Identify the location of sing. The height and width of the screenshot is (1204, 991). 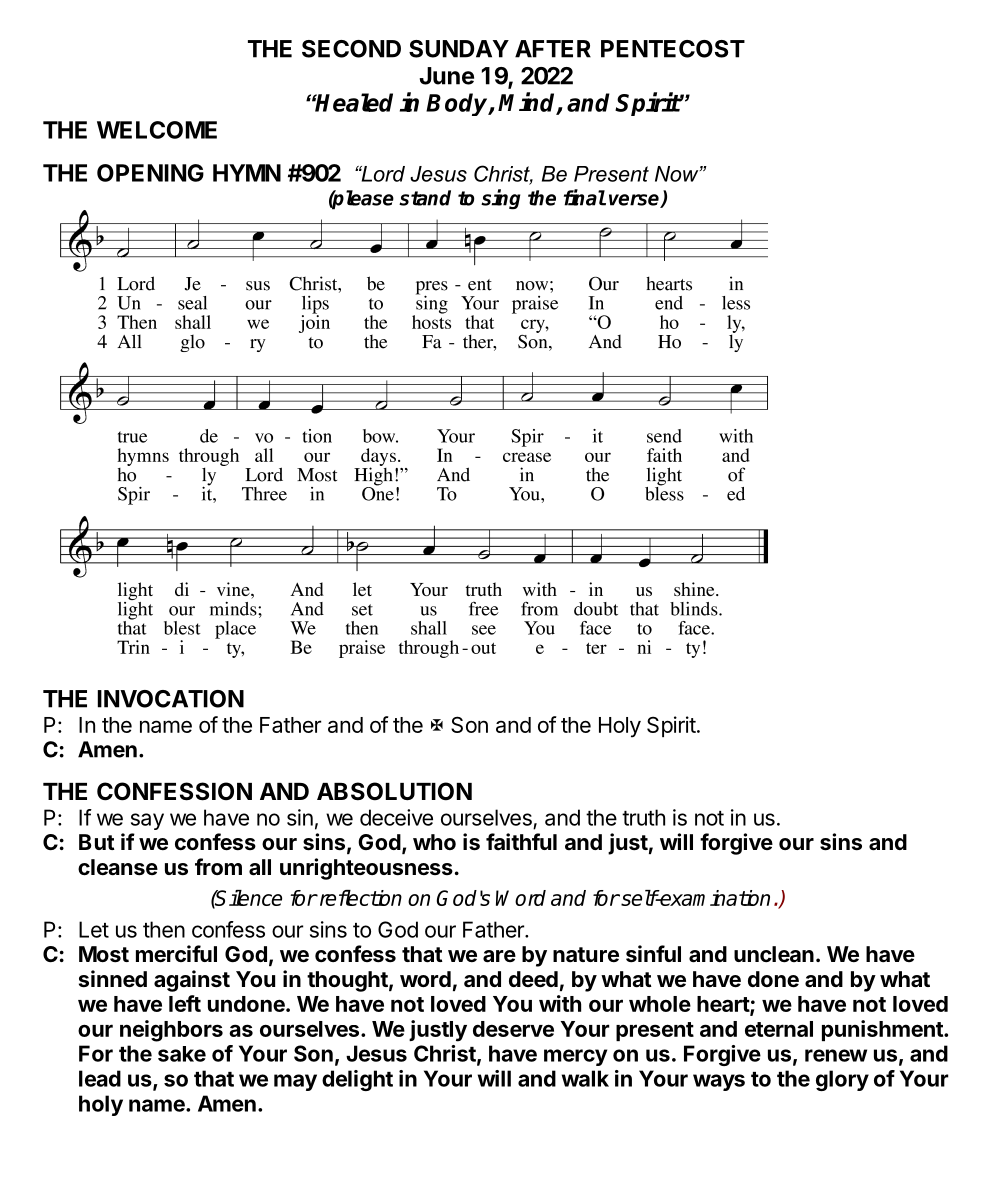
(500, 199).
